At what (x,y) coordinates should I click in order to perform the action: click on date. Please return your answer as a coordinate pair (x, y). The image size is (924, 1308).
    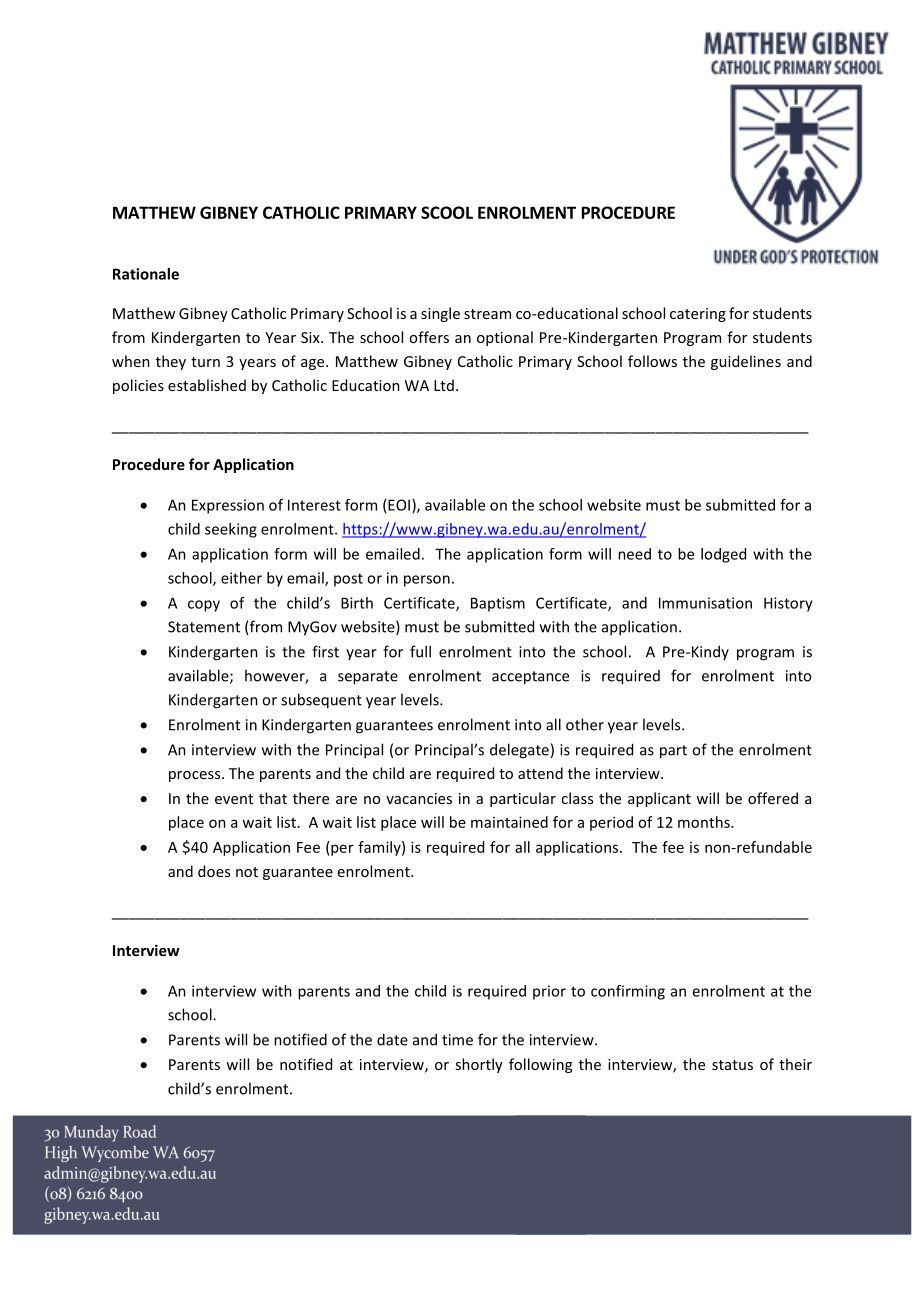
    Looking at the image, I should click on (392, 1039).
